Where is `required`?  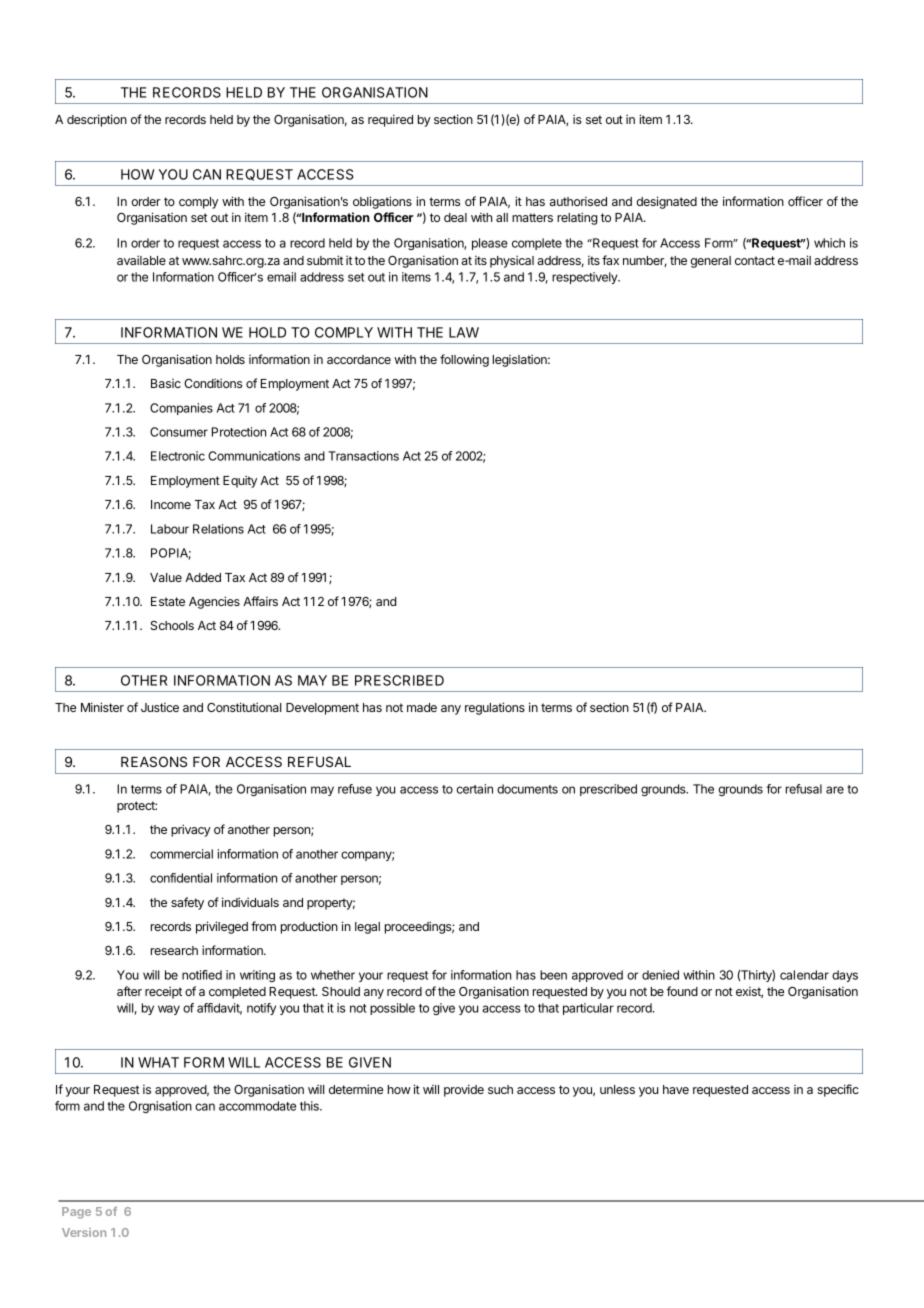 required is located at coordinates (390, 120).
